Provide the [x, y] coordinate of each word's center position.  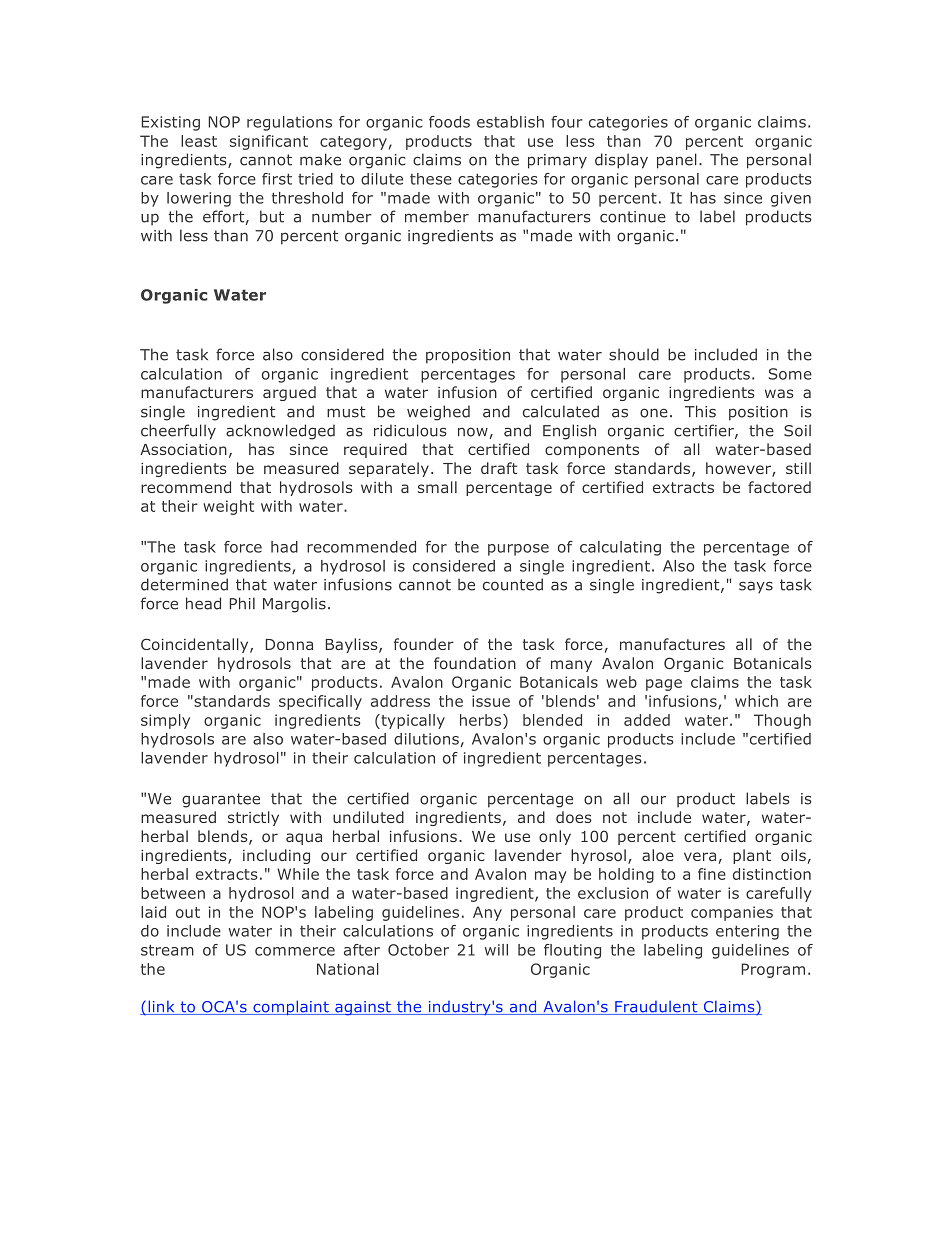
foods [449, 122]
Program [773, 970]
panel [677, 161]
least [199, 141]
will [496, 950]
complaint [291, 1008]
